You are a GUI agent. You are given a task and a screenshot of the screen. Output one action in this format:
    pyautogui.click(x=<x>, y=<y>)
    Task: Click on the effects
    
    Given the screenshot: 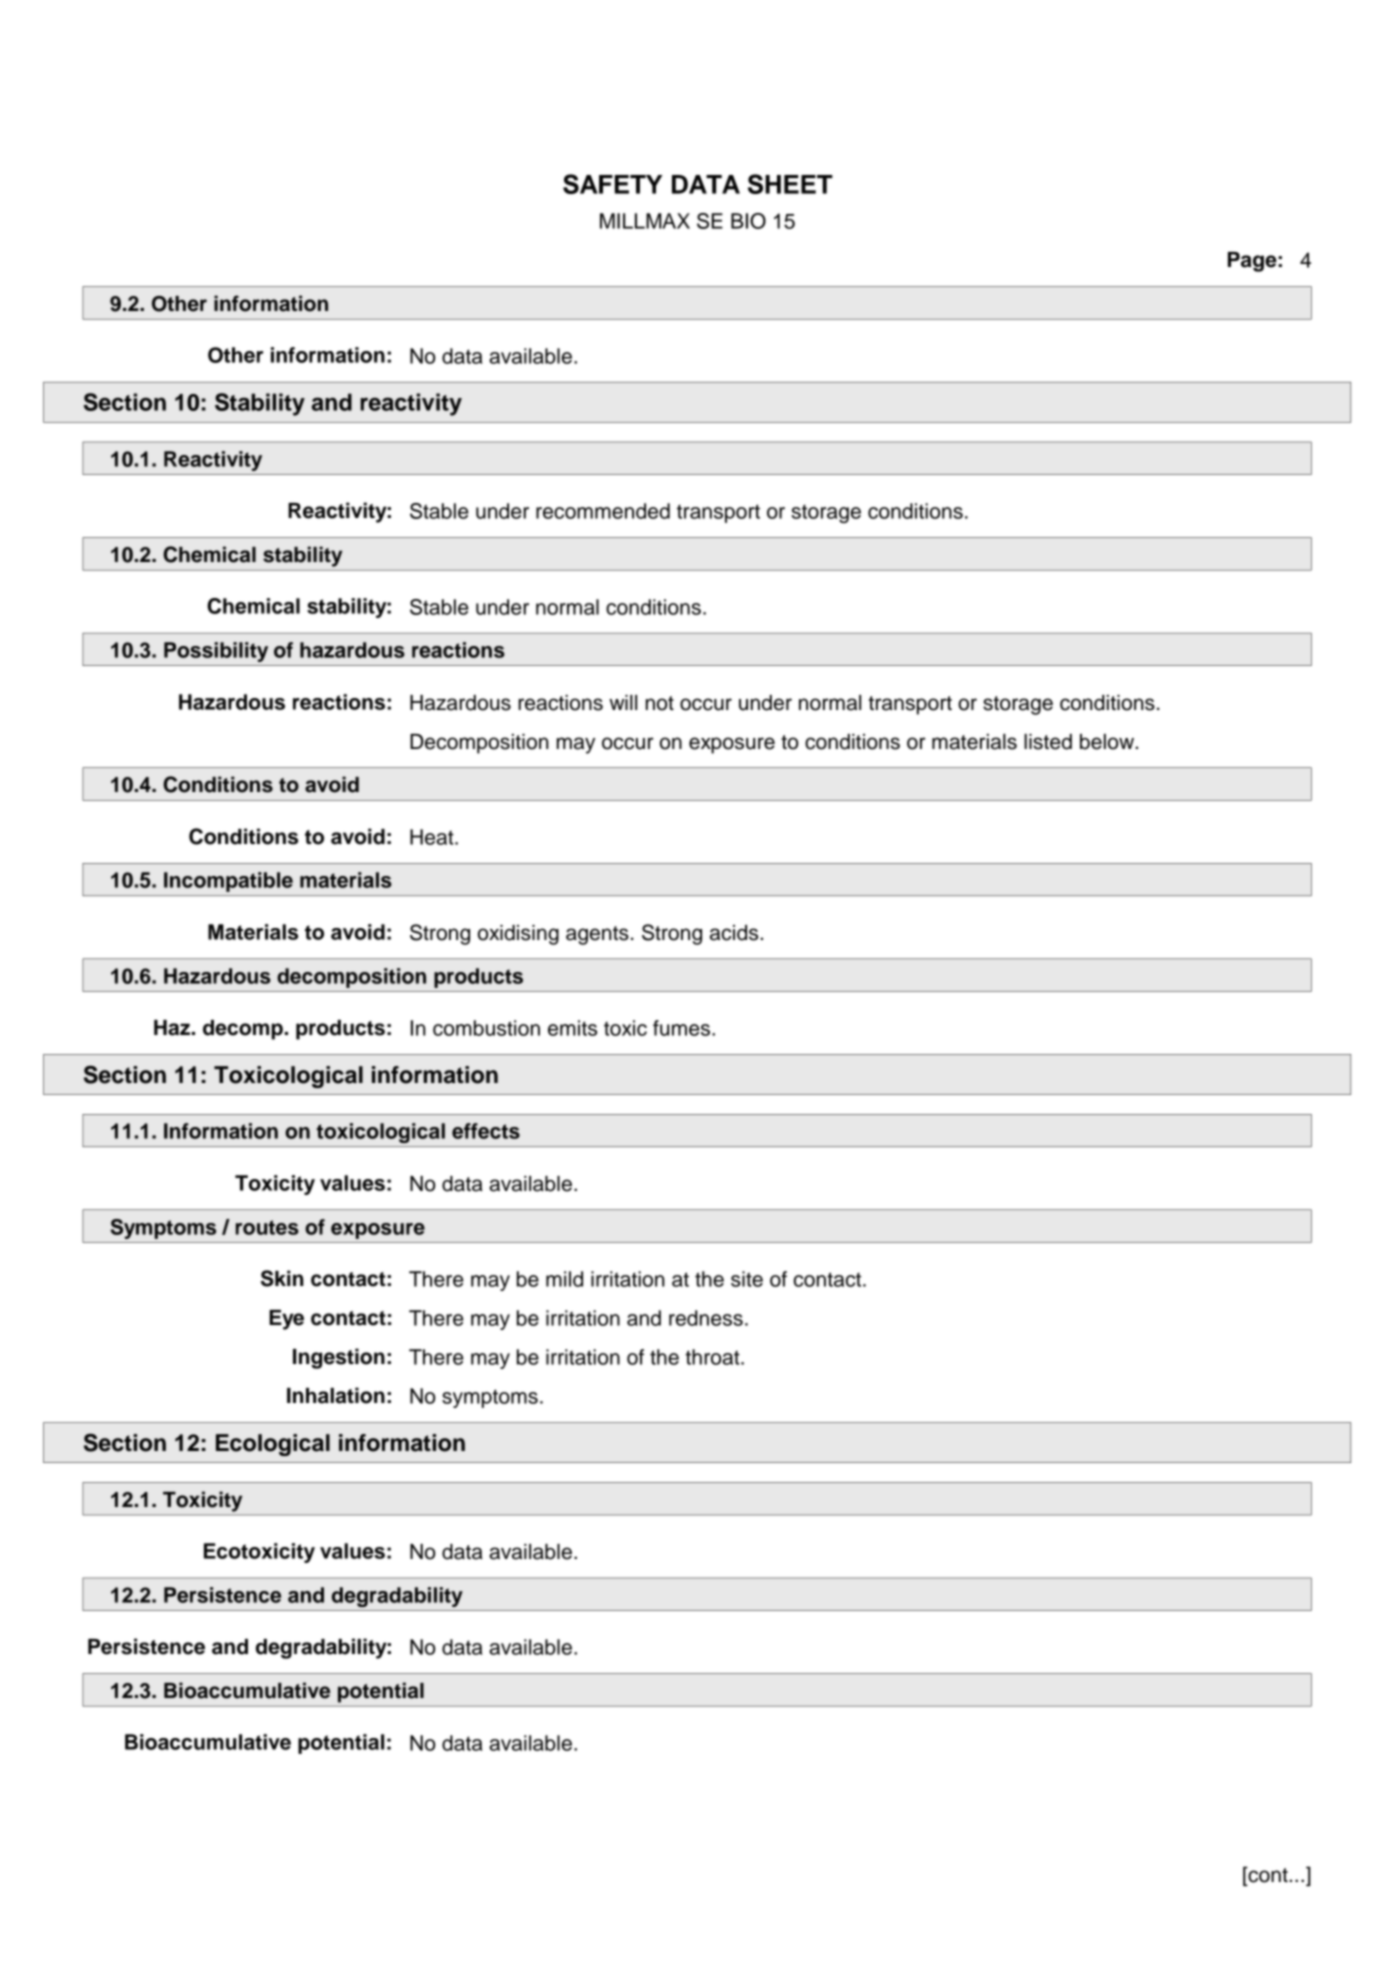 What is the action you would take?
    pyautogui.click(x=486, y=1131)
